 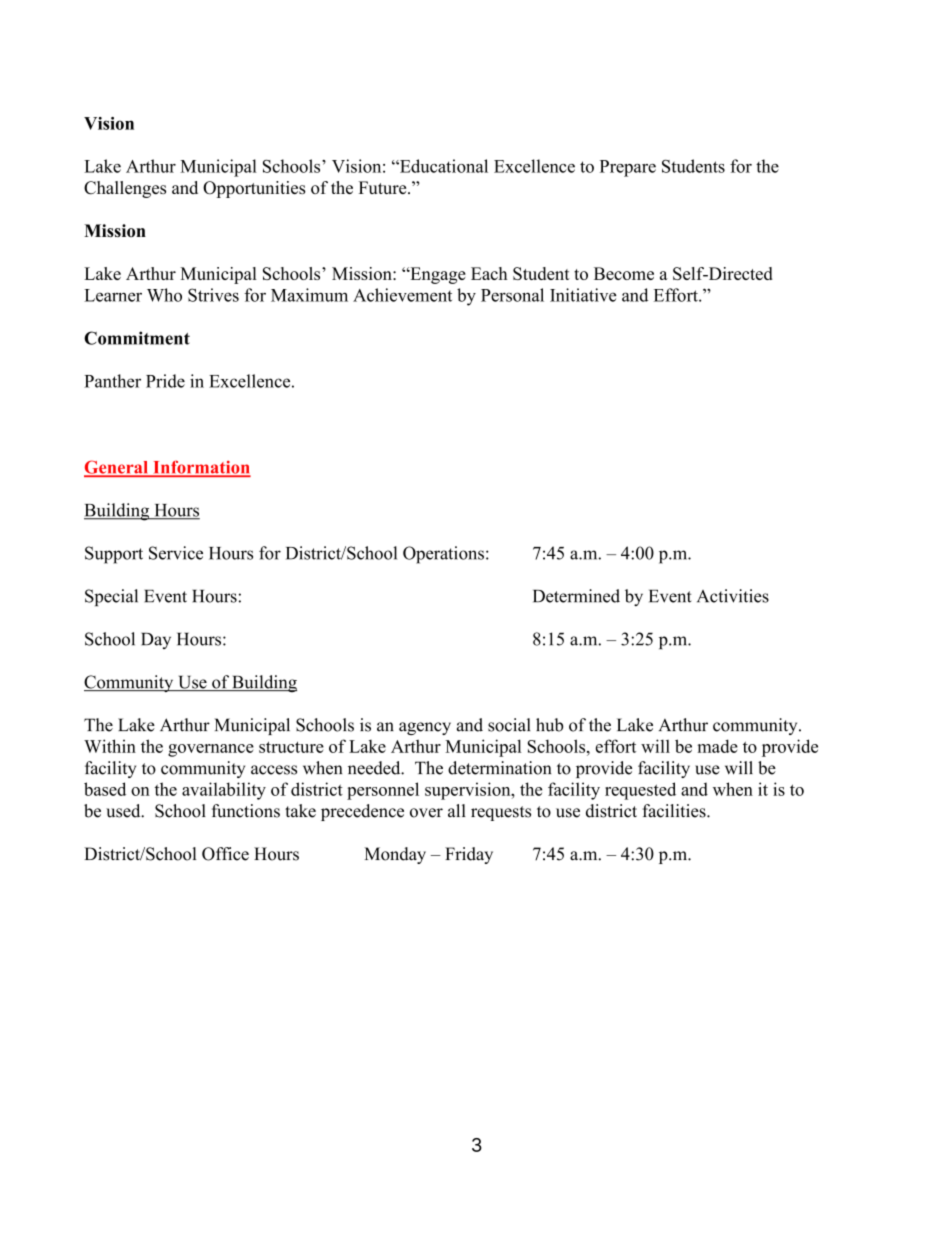 What do you see at coordinates (628, 168) in the page?
I see `Prepare` at bounding box center [628, 168].
